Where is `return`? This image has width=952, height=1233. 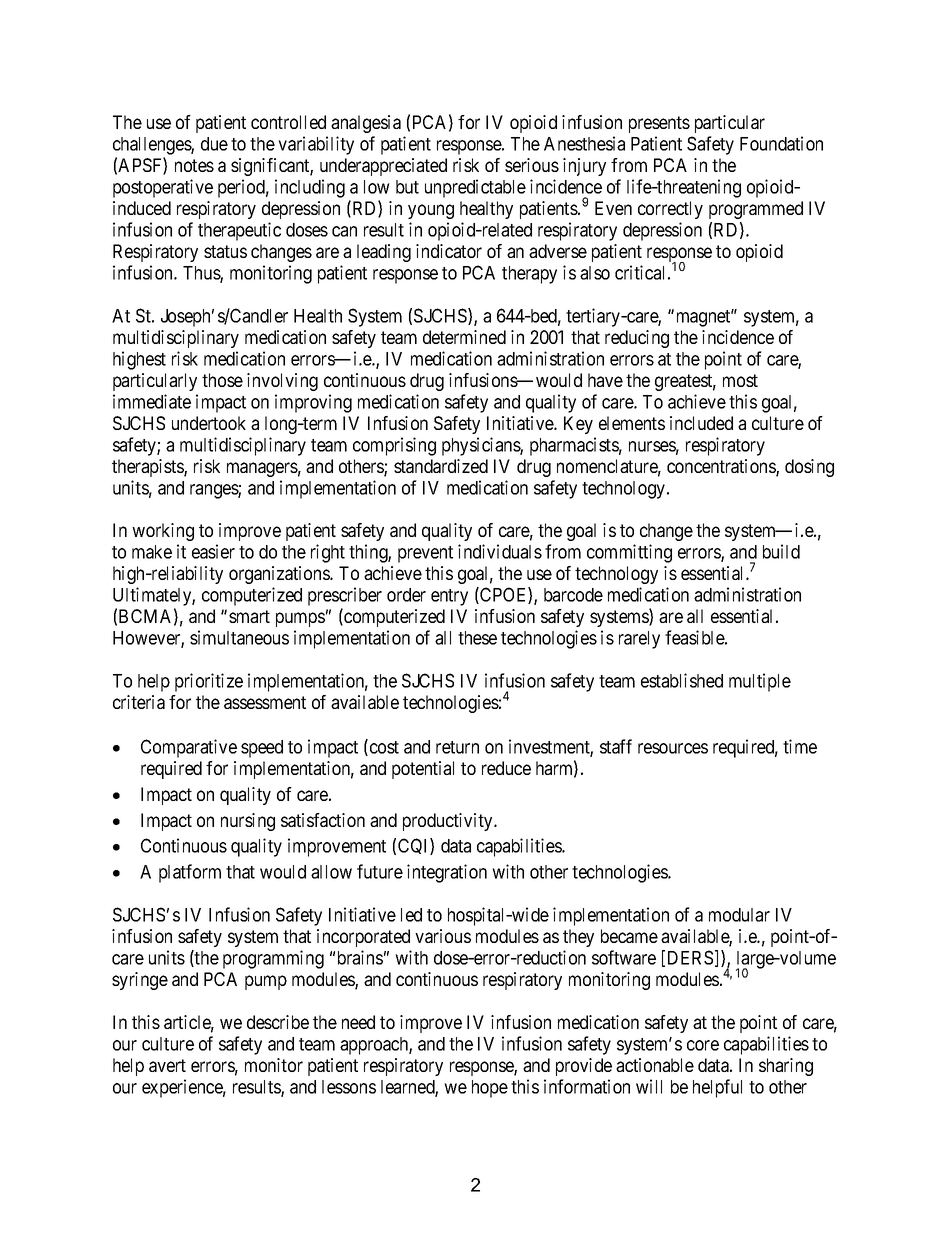 return is located at coordinates (457, 747).
